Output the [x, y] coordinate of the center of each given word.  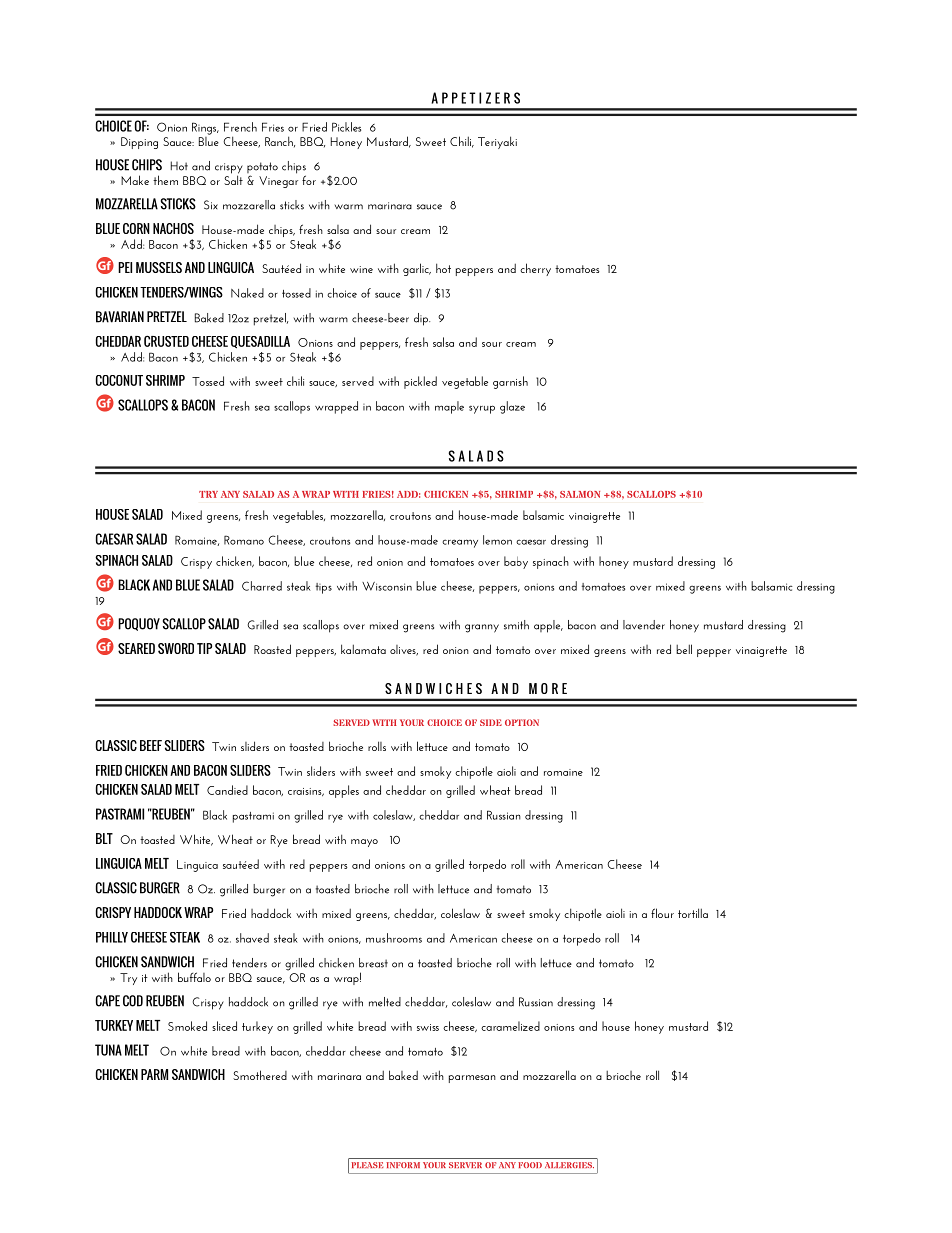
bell [684, 649]
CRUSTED [166, 341]
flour [662, 913]
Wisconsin [387, 586]
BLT [104, 838]
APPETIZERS [475, 98]
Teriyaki [497, 142]
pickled [420, 382]
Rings [205, 128]
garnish [510, 382]
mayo [364, 843]
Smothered [260, 1075]
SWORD [176, 648]
